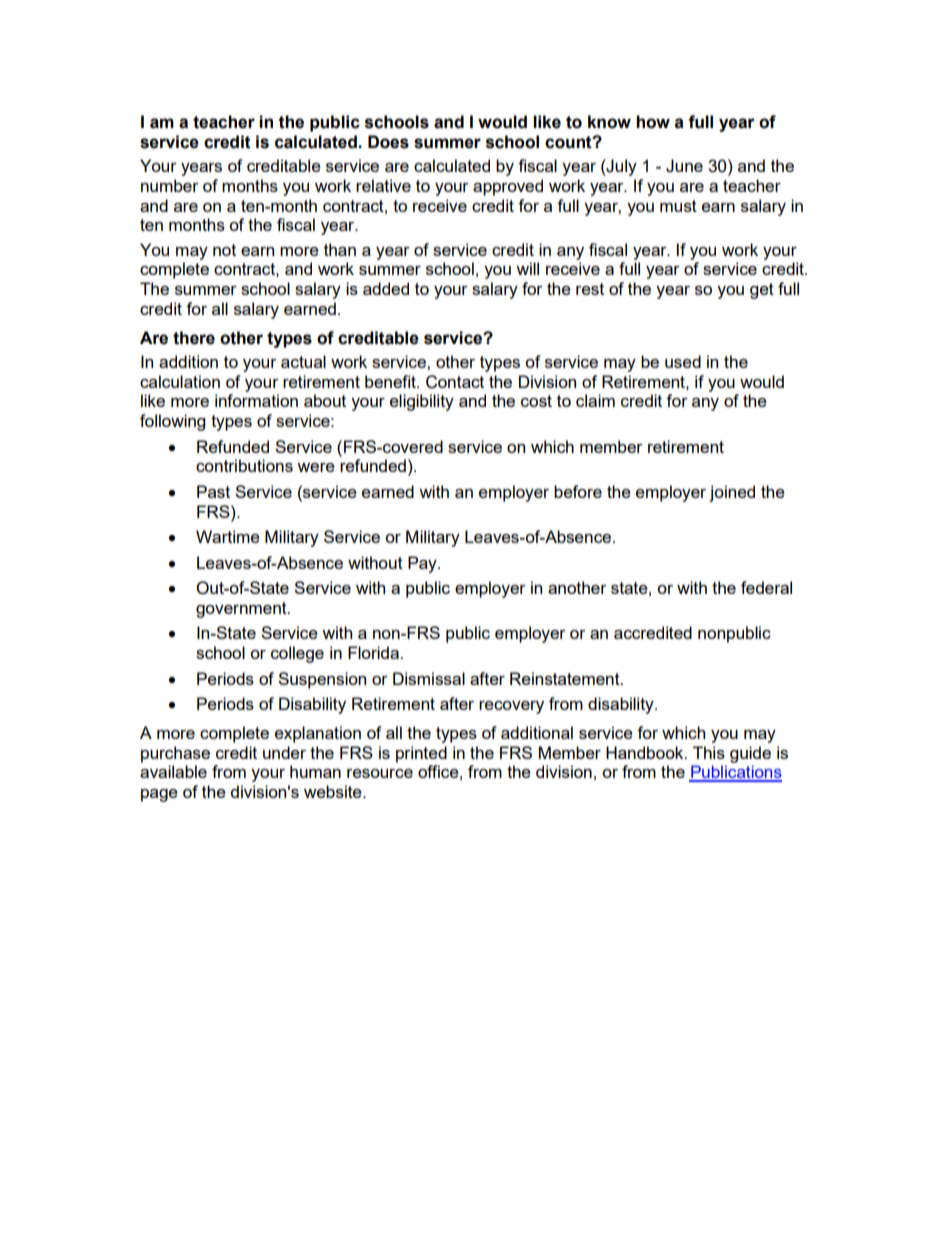 This screenshot has height=1233, width=952. Describe the element at coordinates (766, 587) in the screenshot. I see `federal` at that location.
